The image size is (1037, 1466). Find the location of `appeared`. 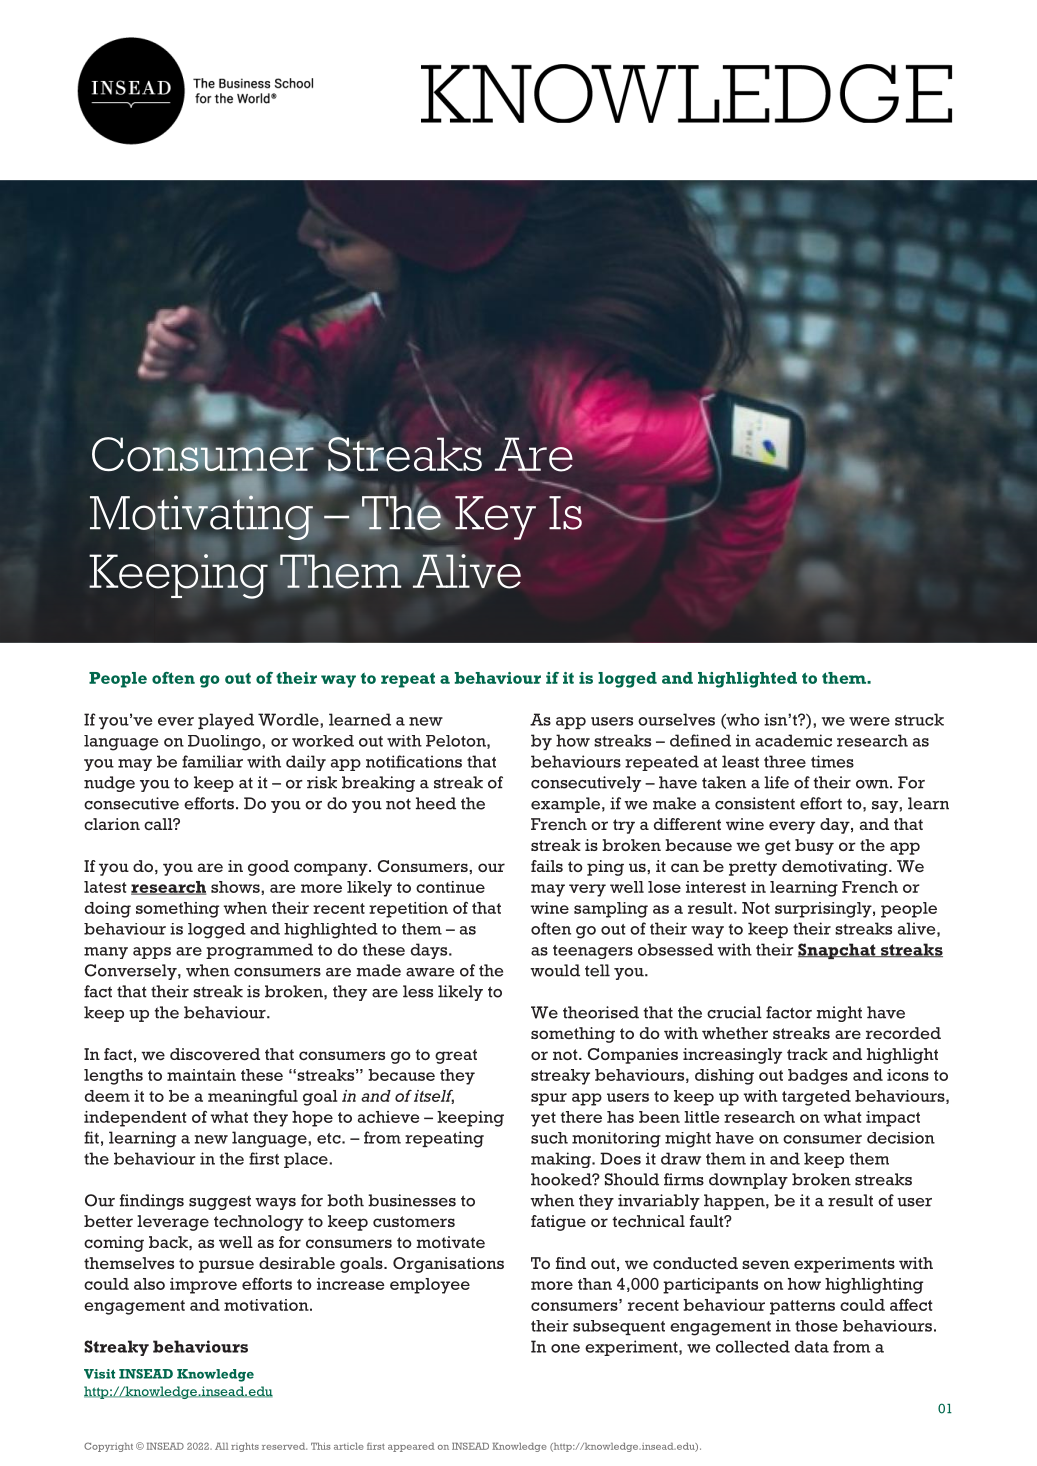

appeared is located at coordinates (411, 1447).
